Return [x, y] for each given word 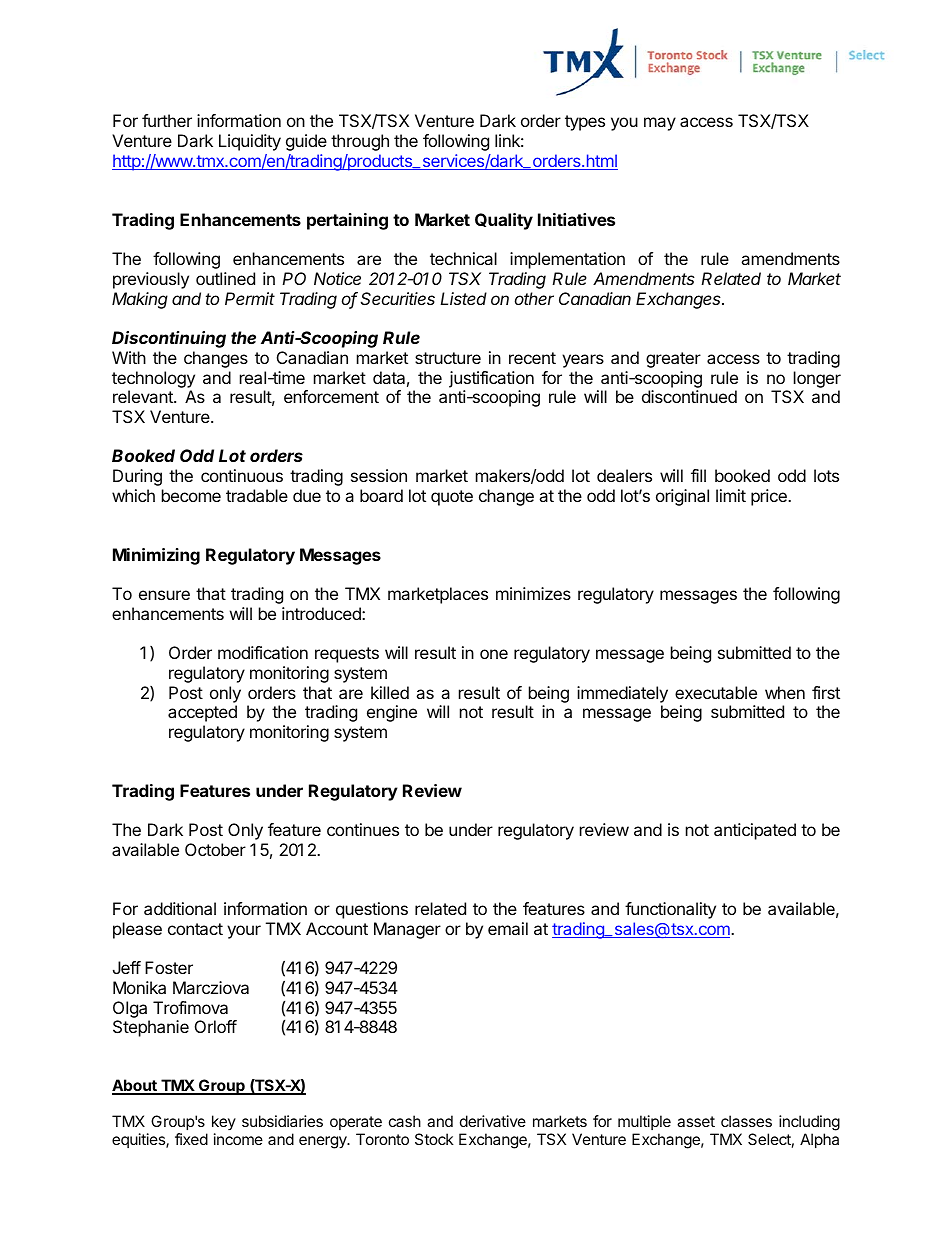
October [215, 849]
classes [746, 1121]
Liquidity [250, 142]
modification [263, 652]
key [224, 1122]
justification [491, 379]
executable [716, 692]
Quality [504, 221]
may [660, 124]
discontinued [689, 396]
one [494, 654]
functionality [670, 910]
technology [153, 379]
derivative [493, 1121]
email [508, 928]
